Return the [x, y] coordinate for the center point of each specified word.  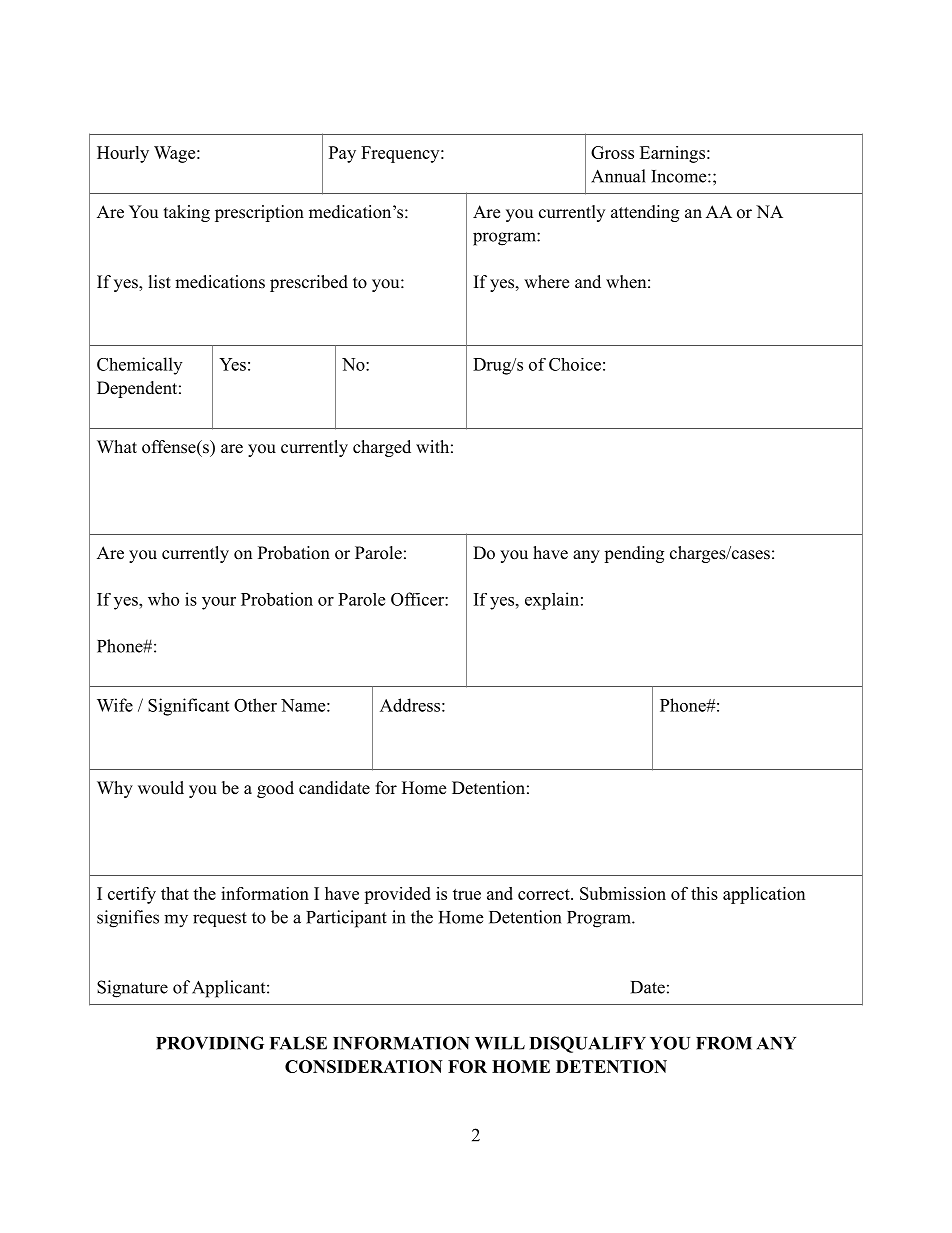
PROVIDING [210, 1043]
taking [187, 213]
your [219, 603]
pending [634, 554]
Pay [342, 154]
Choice [575, 364]
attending [645, 213]
